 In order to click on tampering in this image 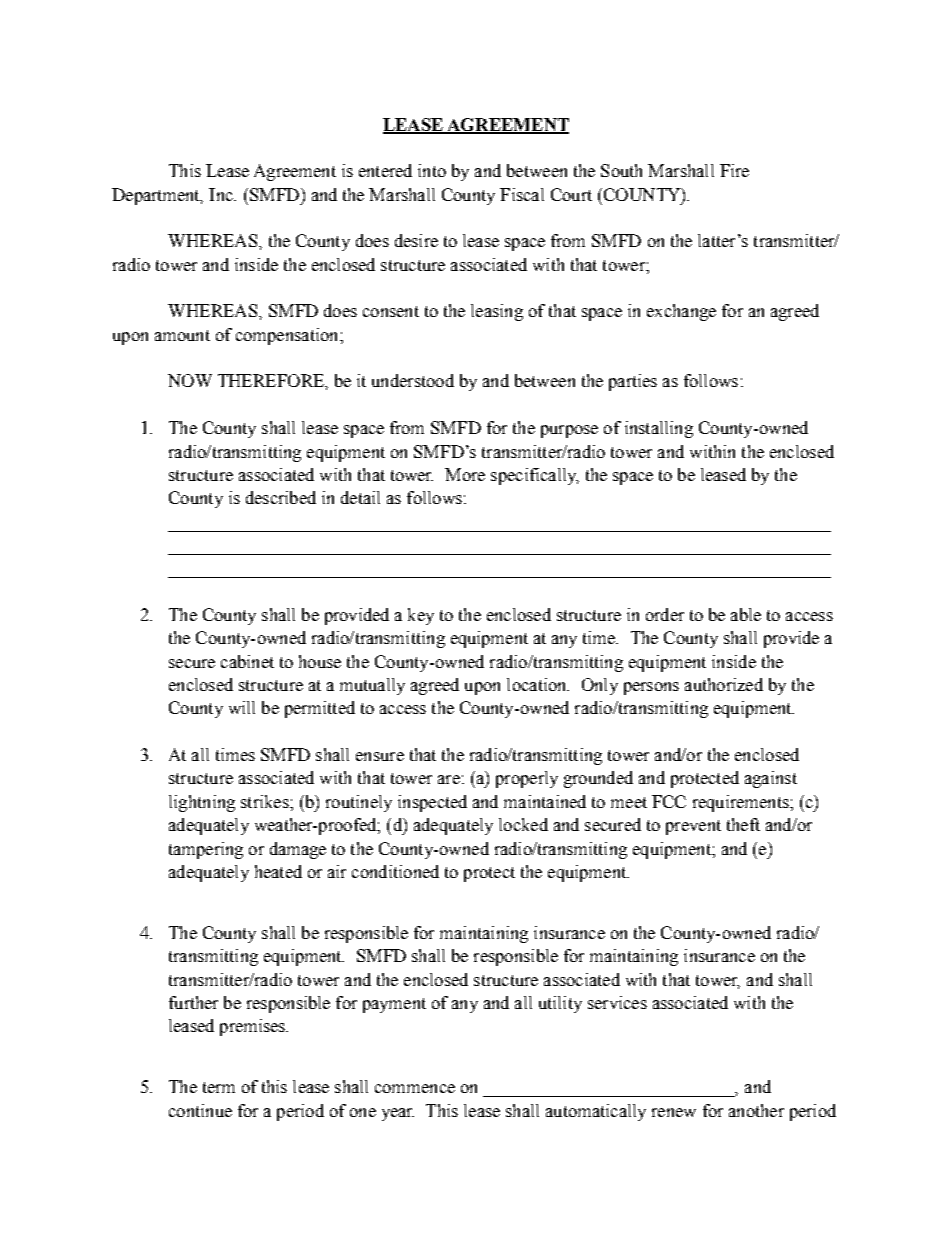, I will do `click(206, 850)`.
